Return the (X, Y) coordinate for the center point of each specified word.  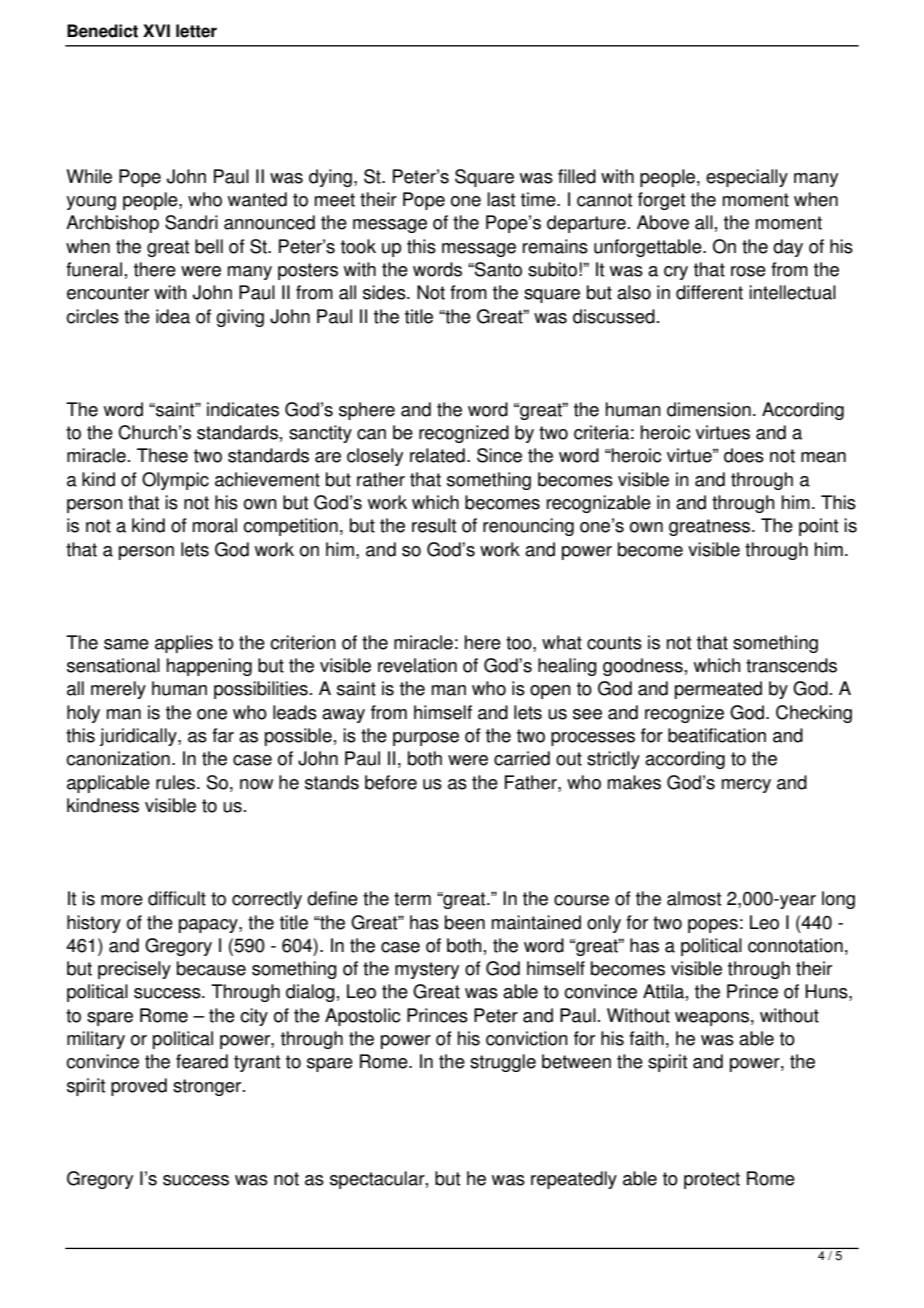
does (744, 455)
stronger (208, 1087)
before (391, 782)
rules (177, 782)
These (162, 455)
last (501, 199)
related (437, 455)
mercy (746, 786)
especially (747, 178)
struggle (503, 1063)
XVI (156, 30)
